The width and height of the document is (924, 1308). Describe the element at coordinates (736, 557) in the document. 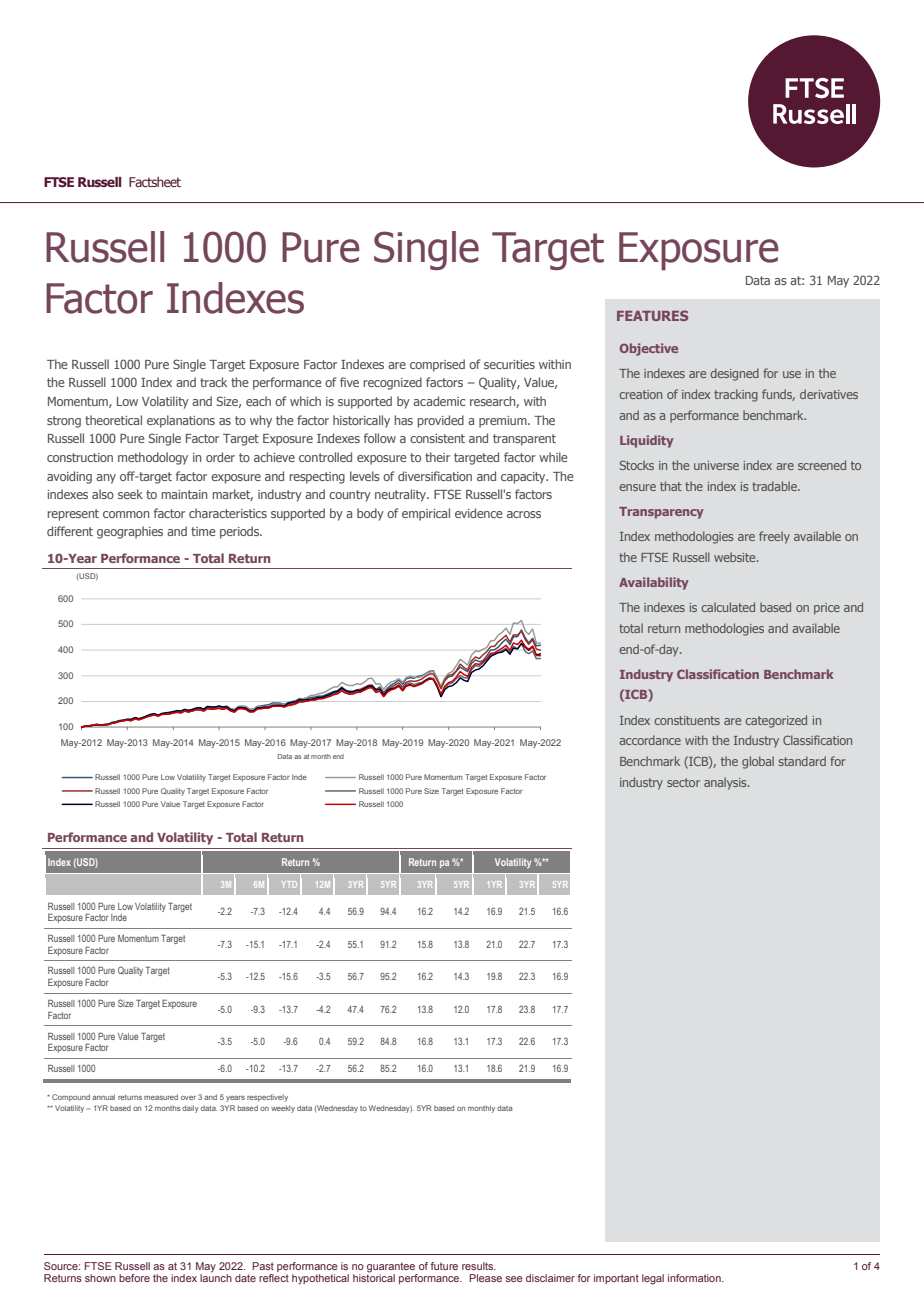

I see `website` at that location.
